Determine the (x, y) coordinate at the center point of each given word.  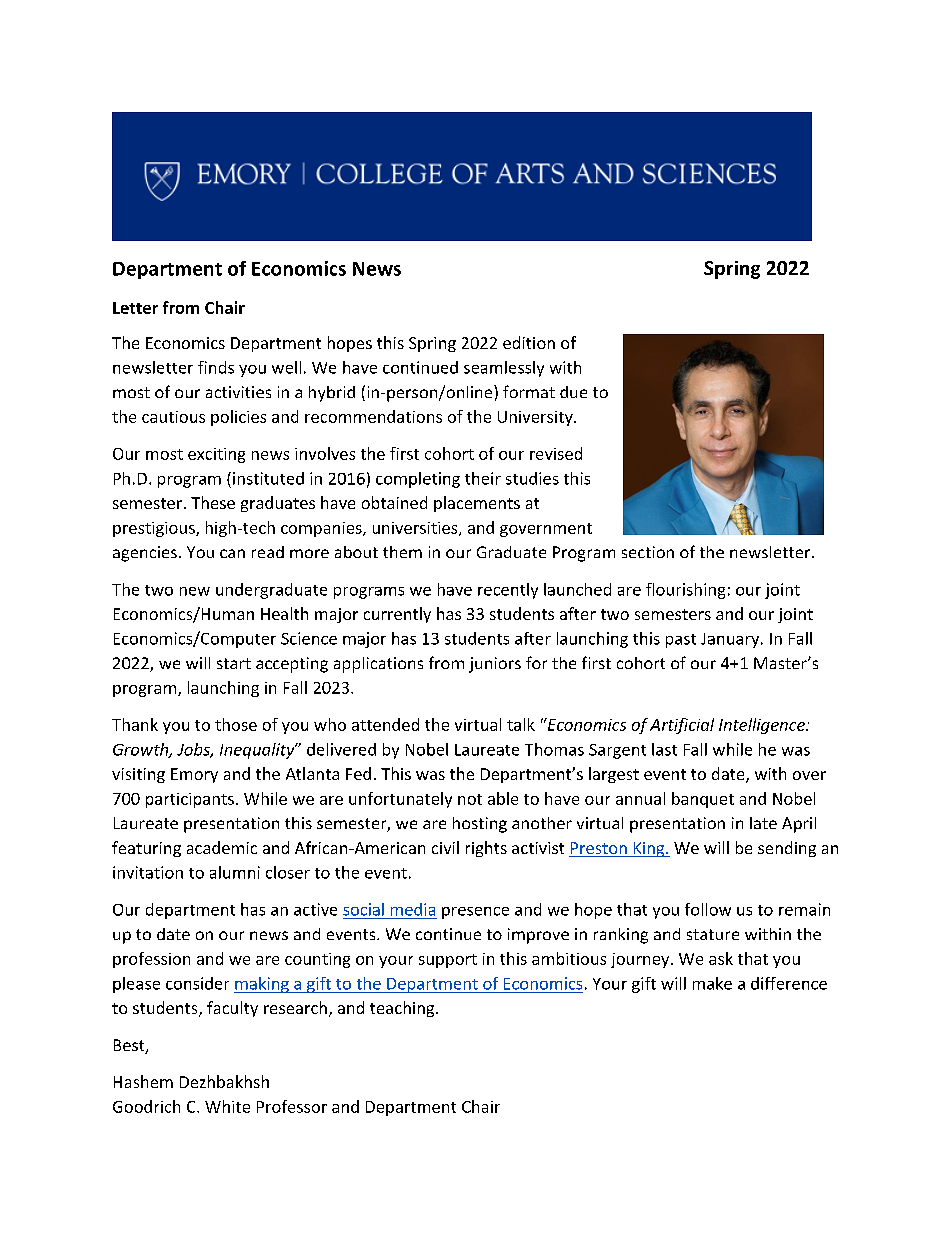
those (236, 724)
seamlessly (504, 369)
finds (216, 367)
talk (521, 724)
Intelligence (763, 726)
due (573, 392)
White (227, 1106)
